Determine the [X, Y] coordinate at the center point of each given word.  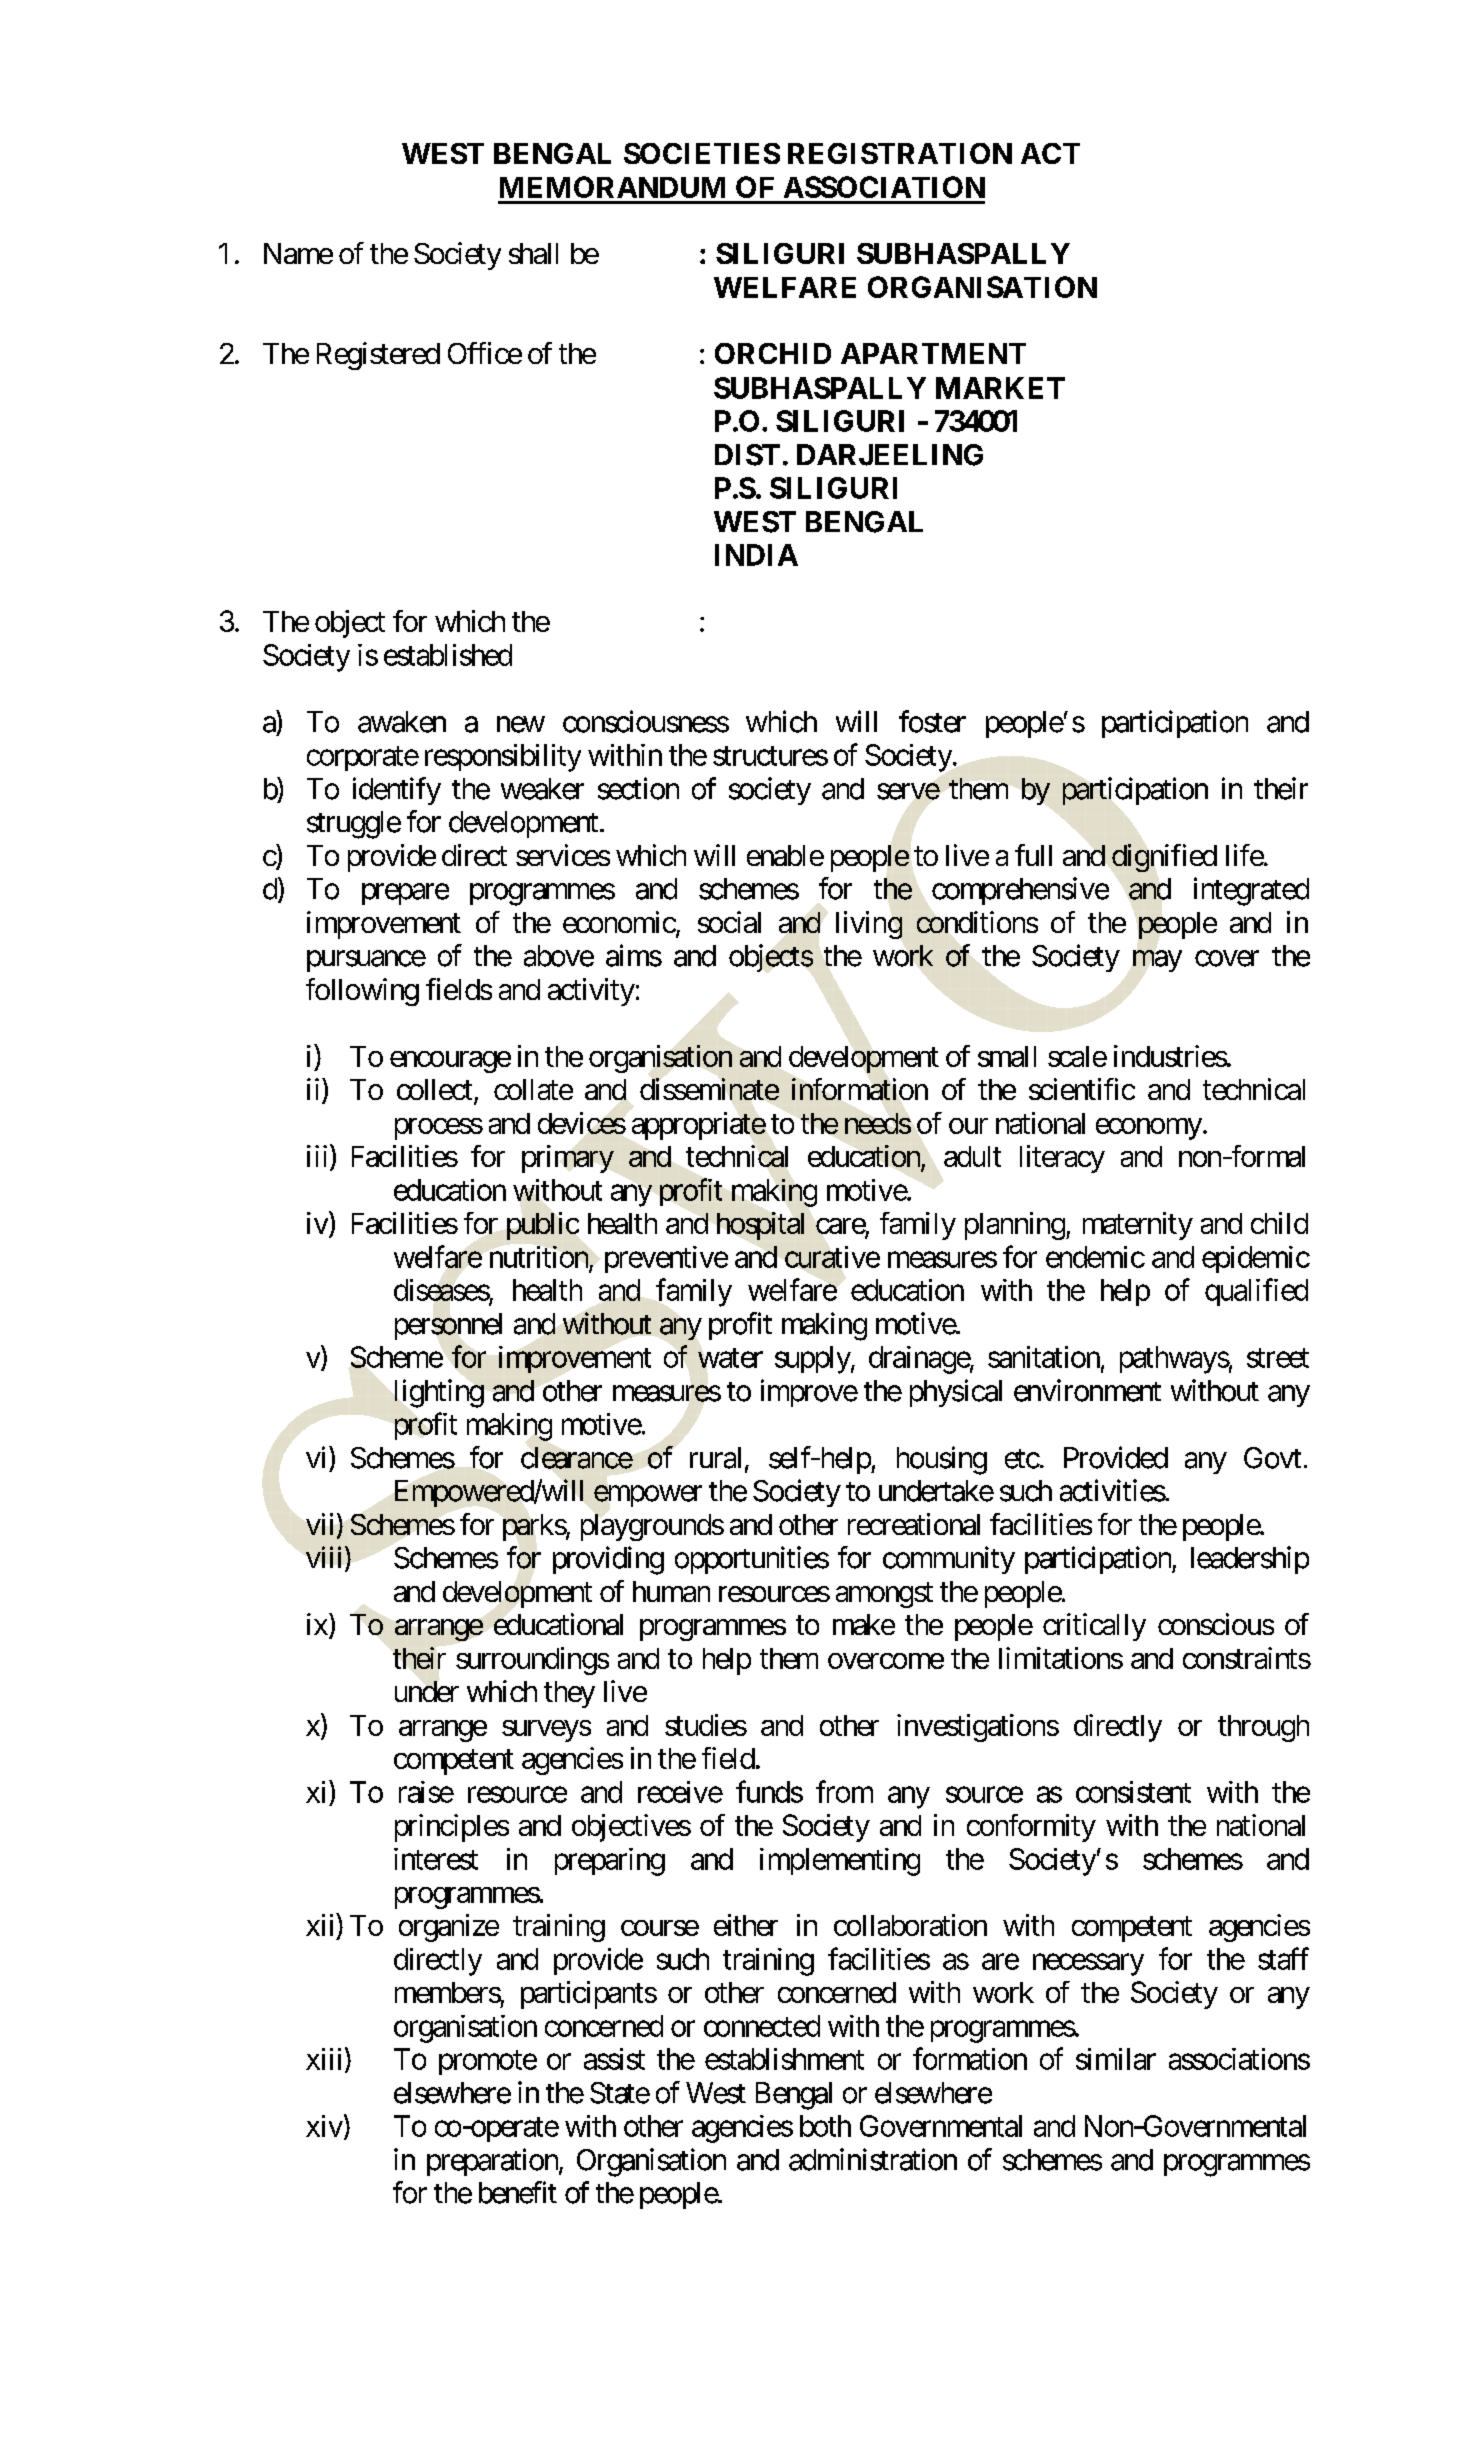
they [569, 1694]
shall [533, 253]
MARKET [1000, 388]
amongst [884, 1595]
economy [1149, 1129]
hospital [760, 1226]
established [448, 655]
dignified [1163, 858]
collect [434, 1089]
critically [1094, 1627]
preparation [493, 2162]
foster [932, 721]
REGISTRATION [900, 153]
